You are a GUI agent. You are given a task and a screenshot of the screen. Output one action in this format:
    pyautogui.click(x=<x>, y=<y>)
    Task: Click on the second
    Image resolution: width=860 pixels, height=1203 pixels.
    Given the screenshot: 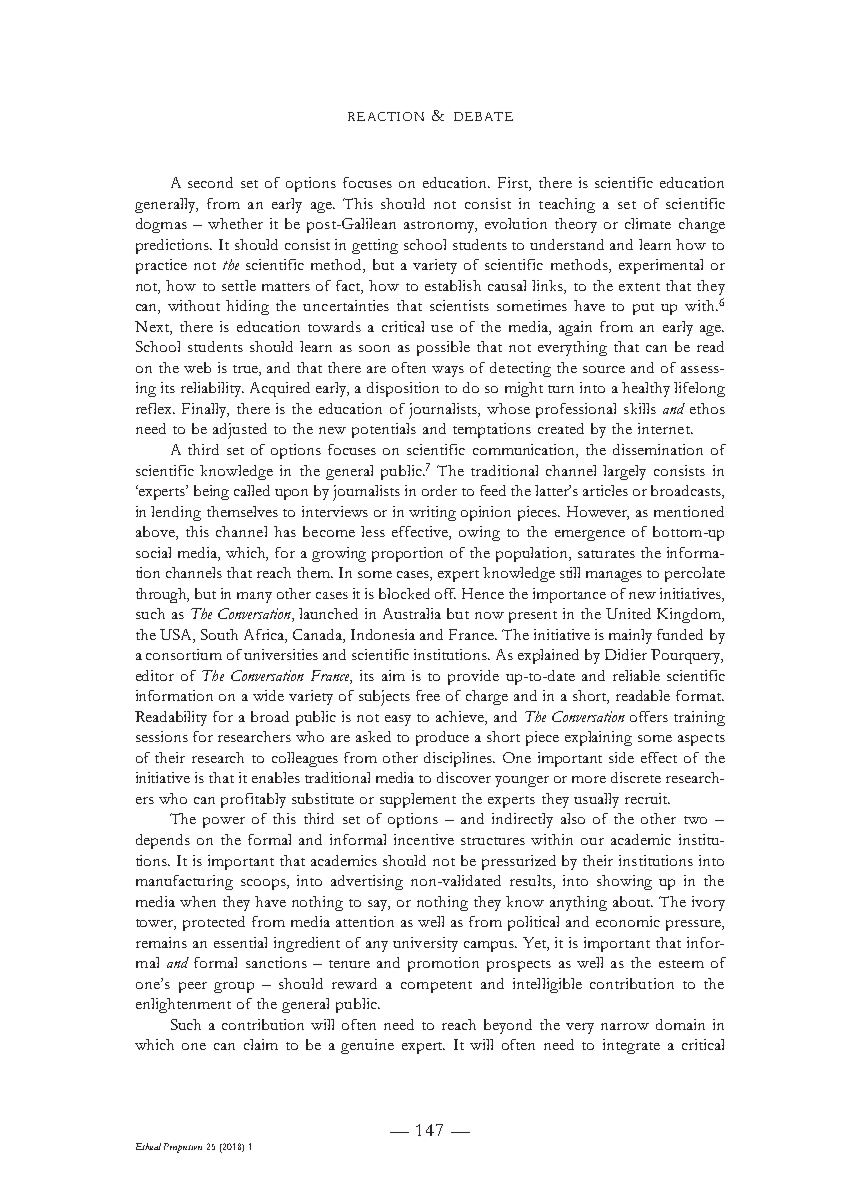 What is the action you would take?
    pyautogui.click(x=210, y=182)
